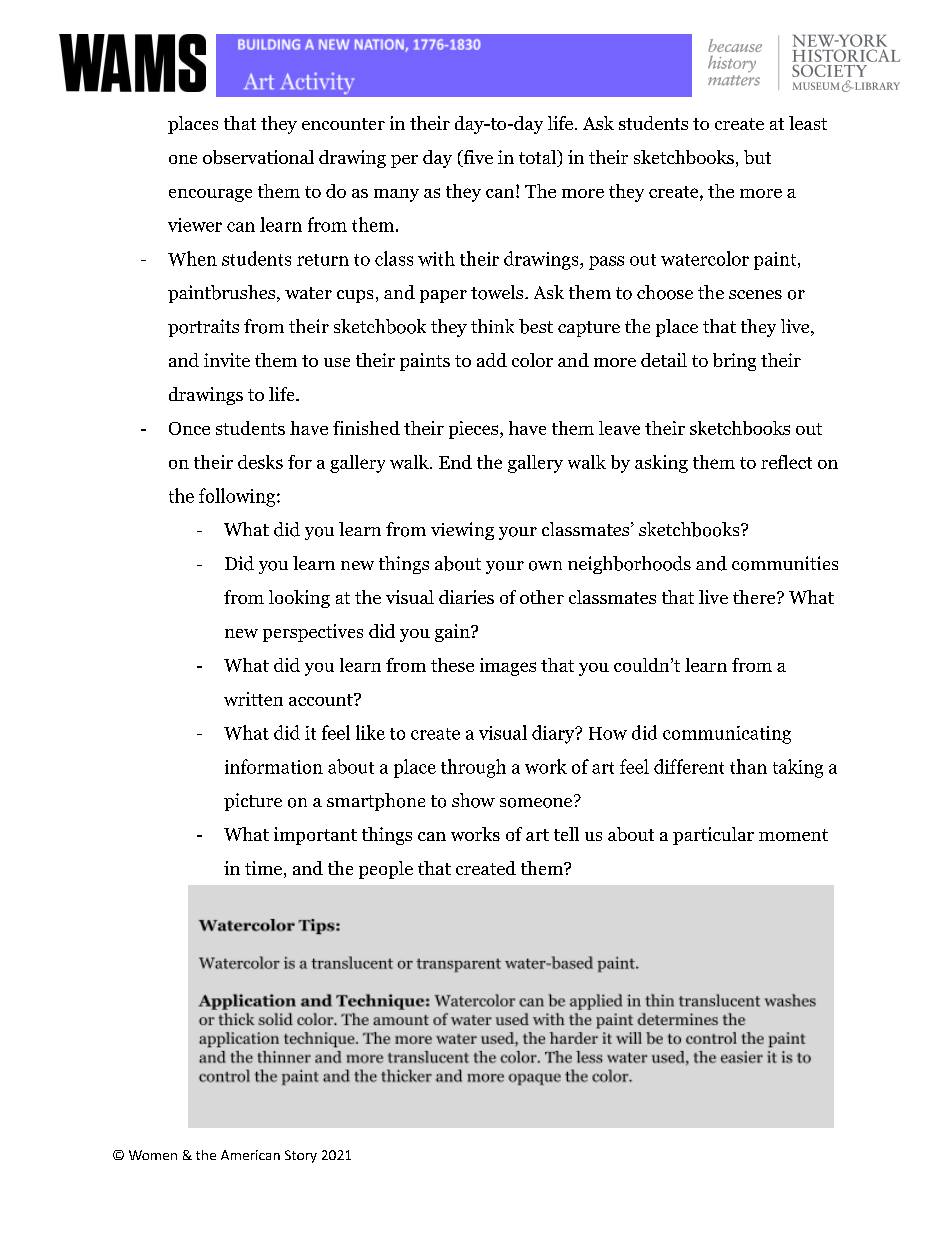 The width and height of the screenshot is (952, 1233). Describe the element at coordinates (734, 362) in the screenshot. I see `bring` at that location.
